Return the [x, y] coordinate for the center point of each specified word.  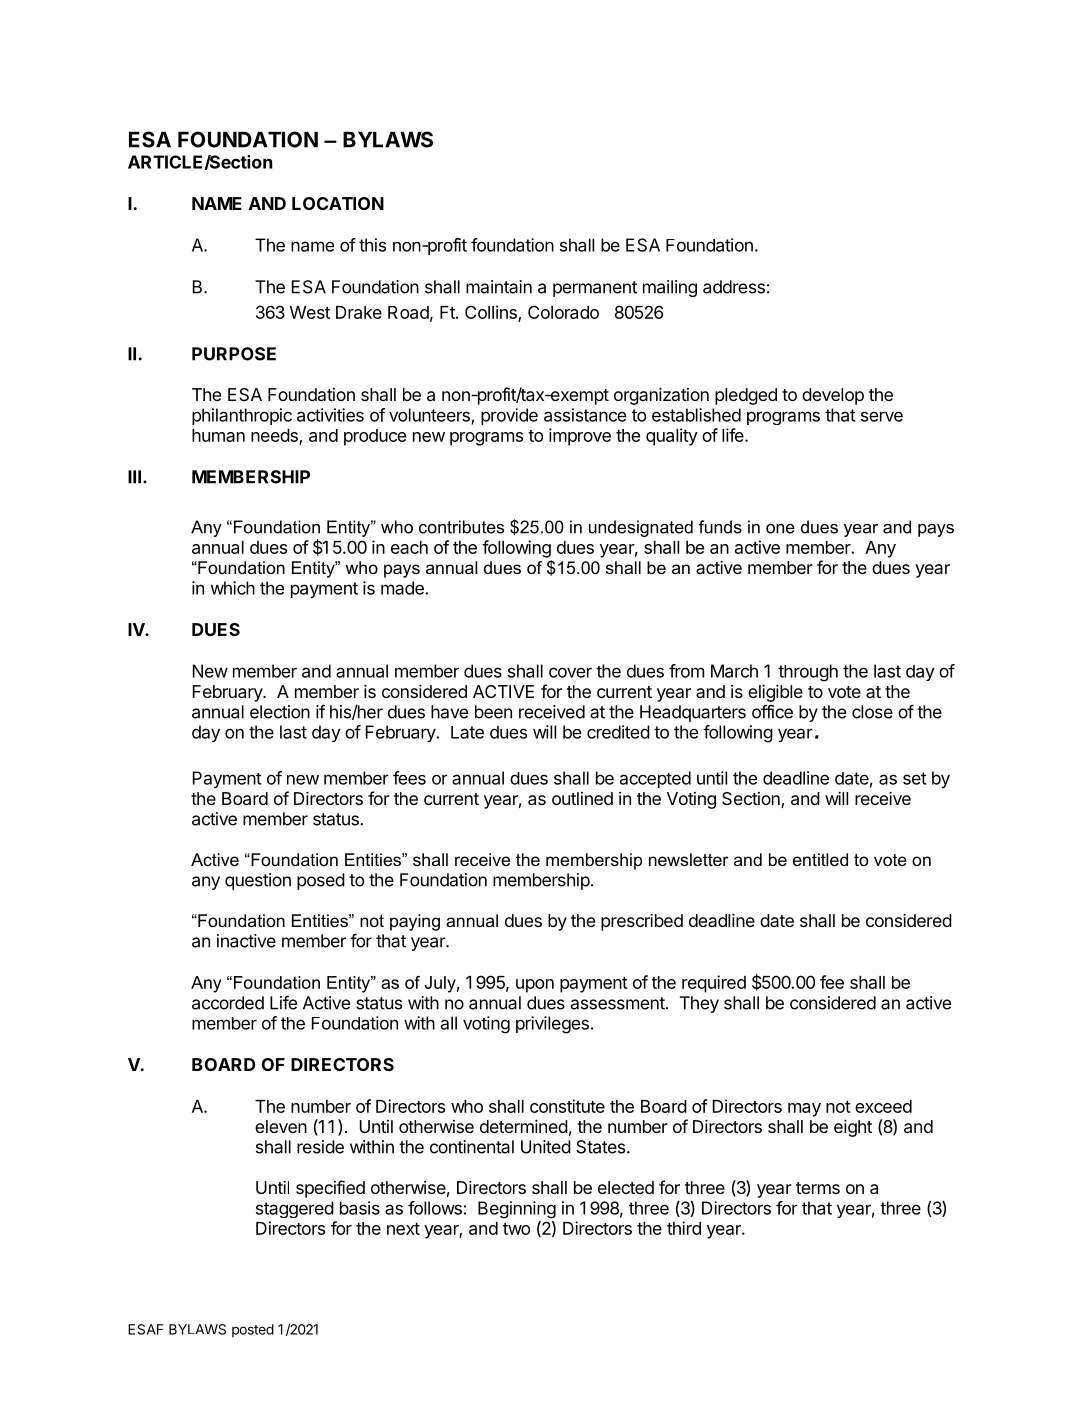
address [734, 287]
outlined [582, 798]
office [772, 711]
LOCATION [338, 203]
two [516, 1228]
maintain [499, 287]
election [280, 712]
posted [253, 1331]
